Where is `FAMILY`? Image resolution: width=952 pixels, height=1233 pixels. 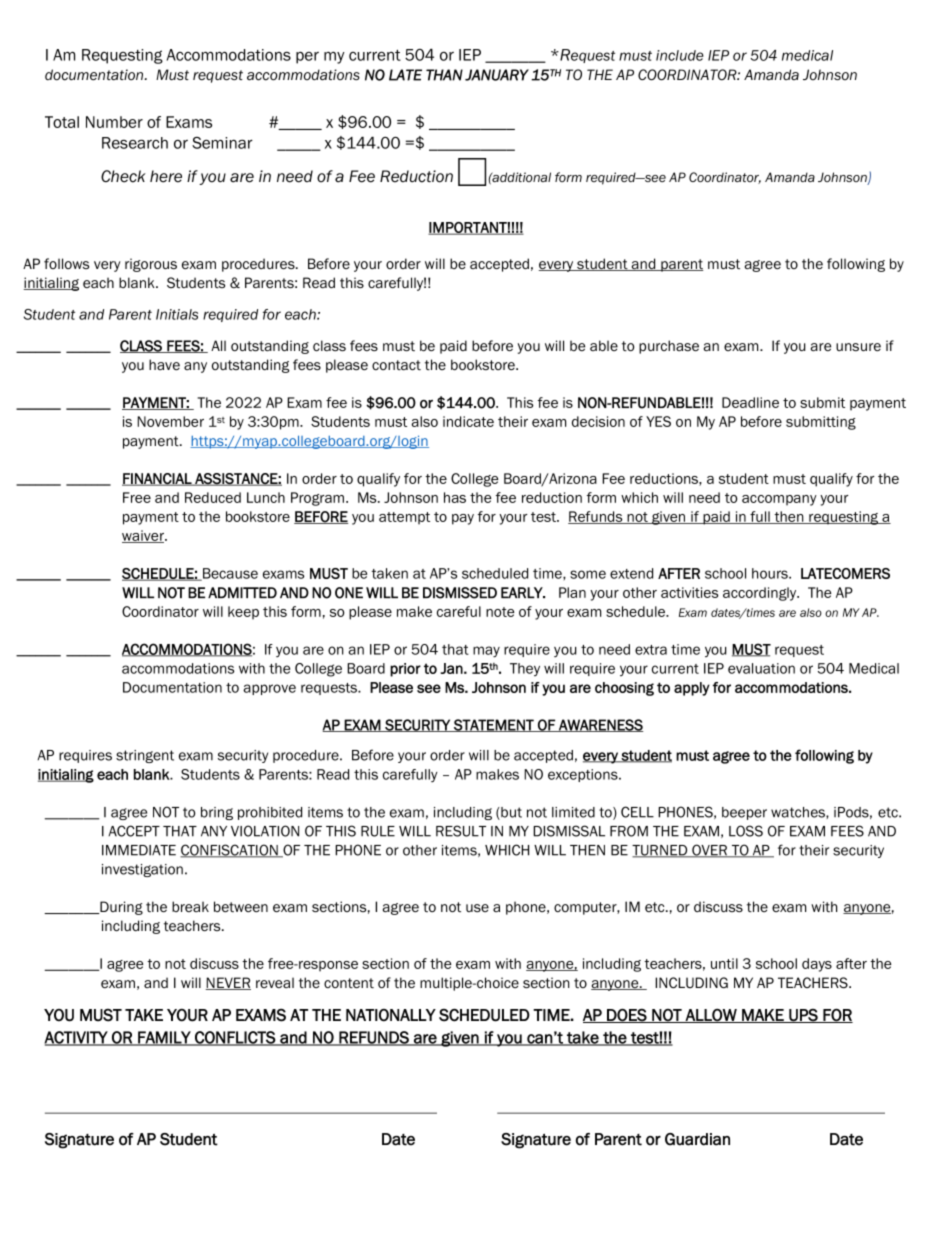 FAMILY is located at coordinates (164, 1038).
